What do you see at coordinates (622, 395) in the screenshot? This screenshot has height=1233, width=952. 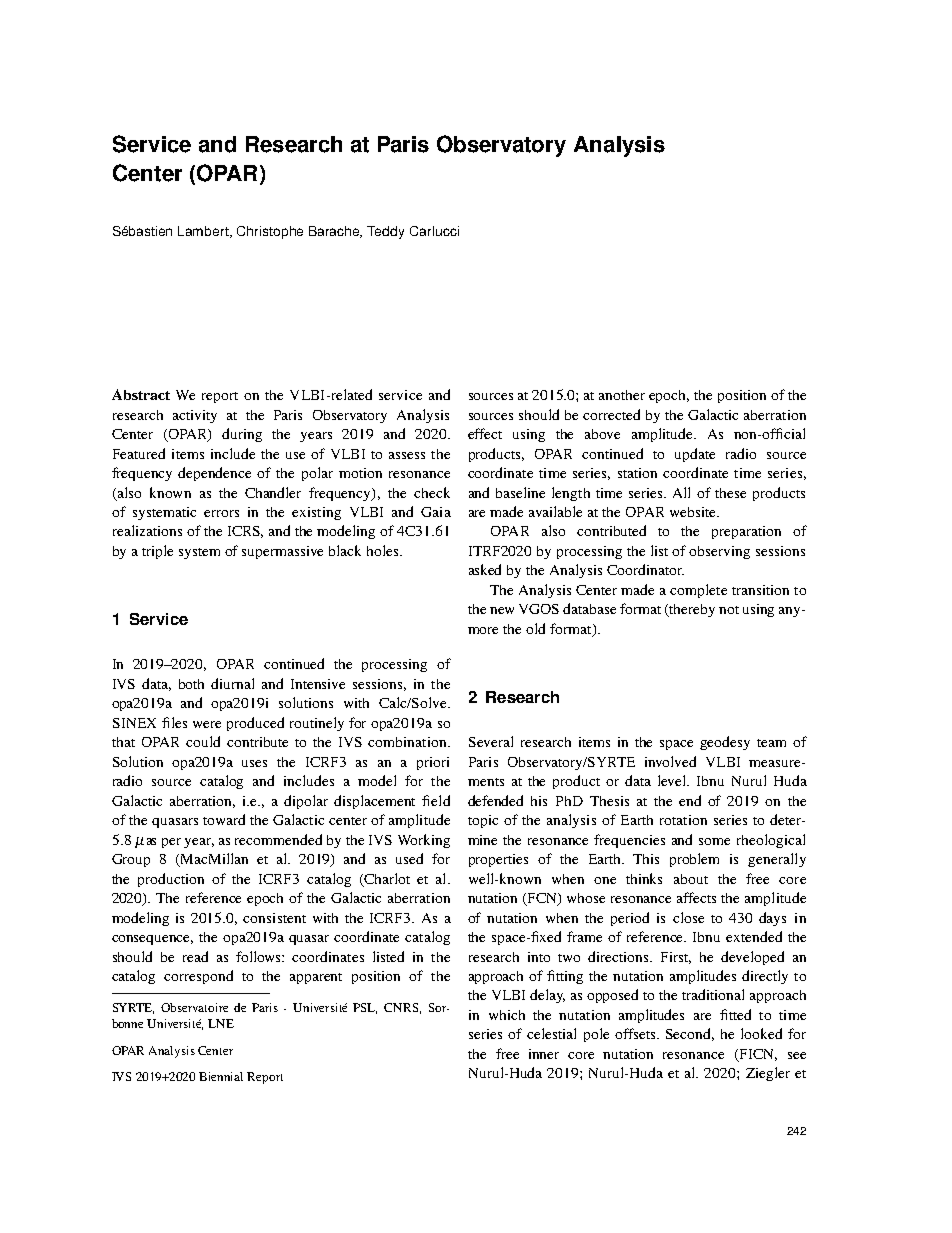 I see `another` at bounding box center [622, 395].
